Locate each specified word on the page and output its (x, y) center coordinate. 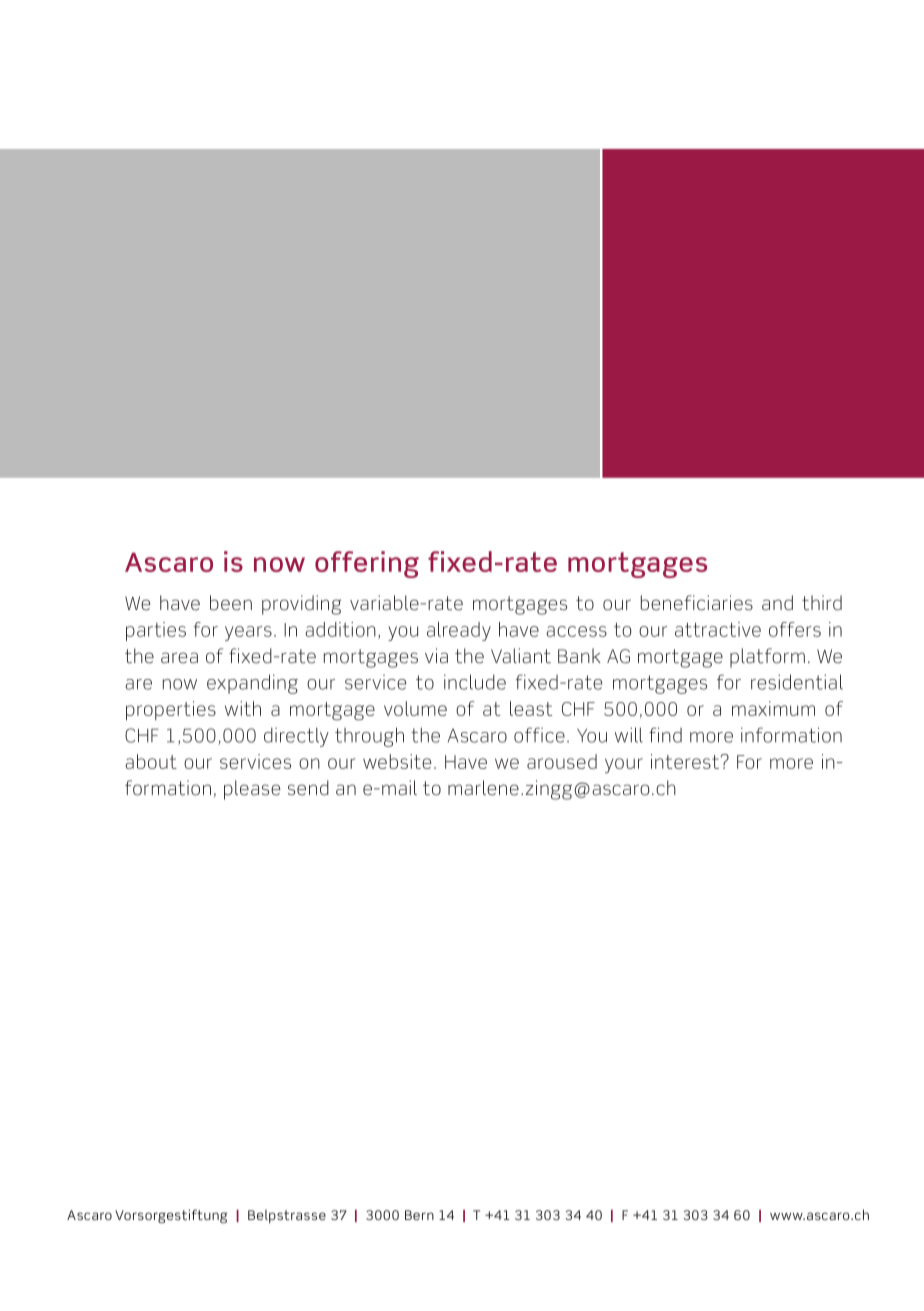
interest (686, 761)
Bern (419, 1215)
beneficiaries (697, 603)
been (231, 603)
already (459, 631)
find (665, 735)
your (624, 766)
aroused (562, 761)
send (308, 788)
